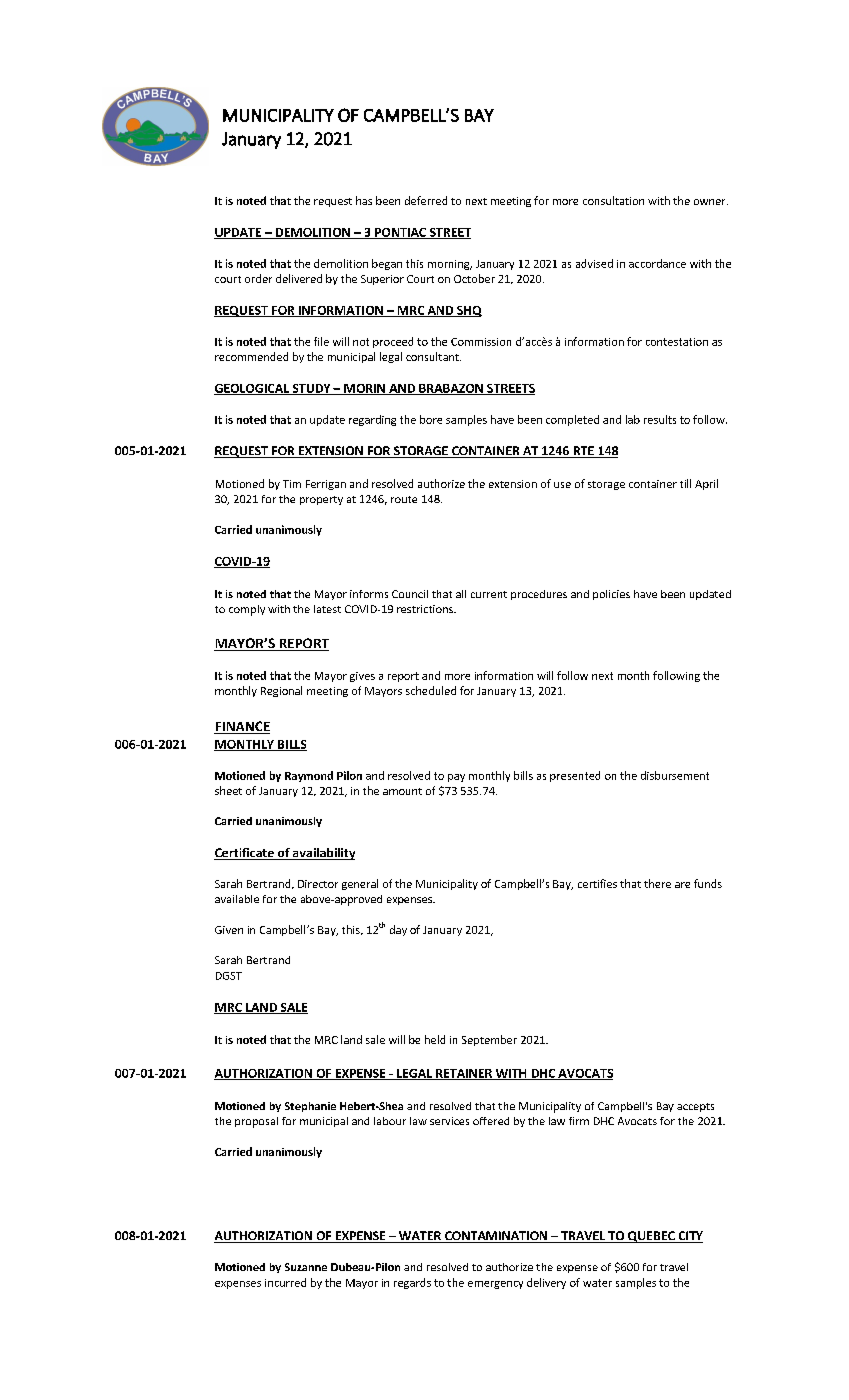  I want to click on there, so click(657, 883).
